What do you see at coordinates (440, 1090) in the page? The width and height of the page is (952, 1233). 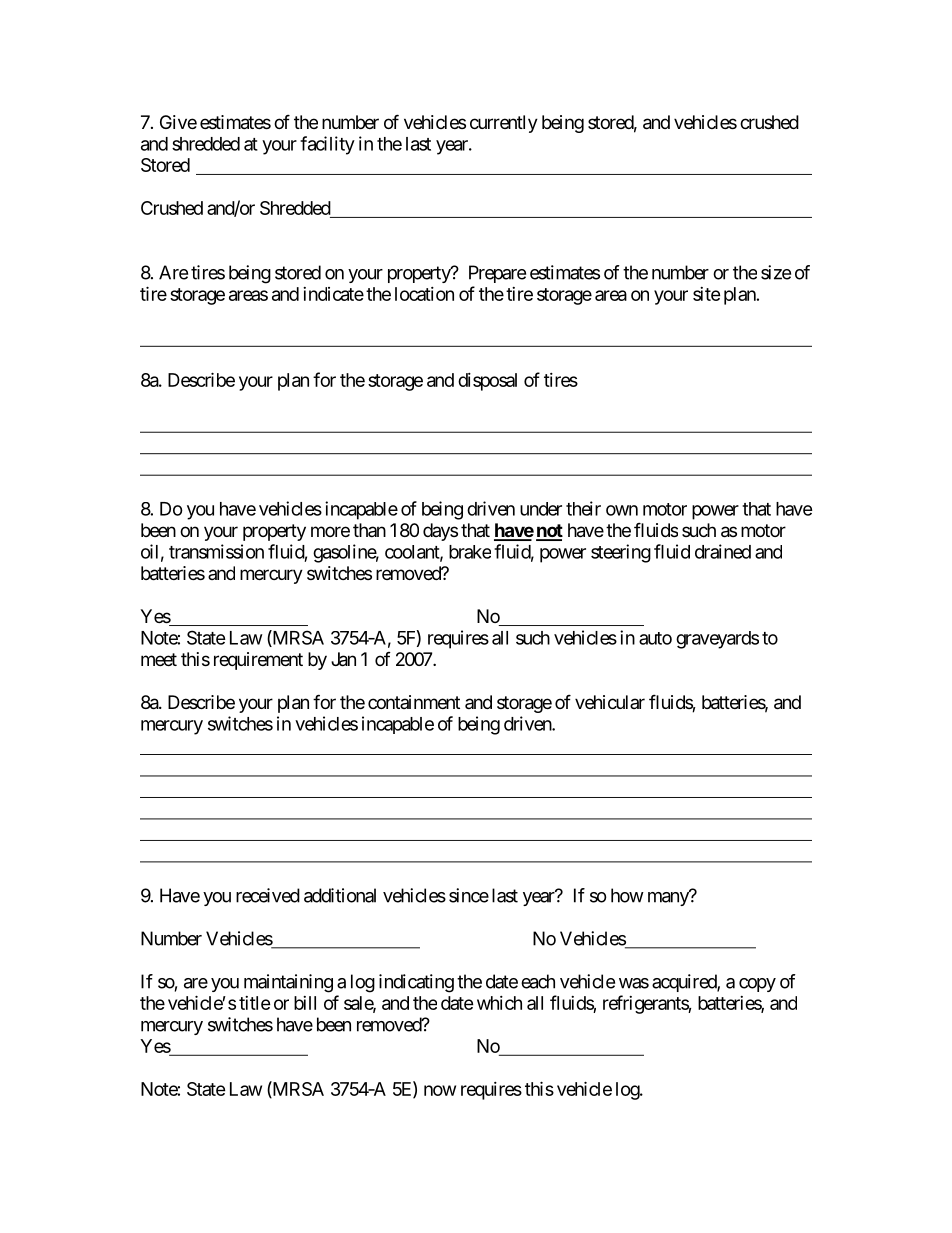 I see `now` at bounding box center [440, 1090].
